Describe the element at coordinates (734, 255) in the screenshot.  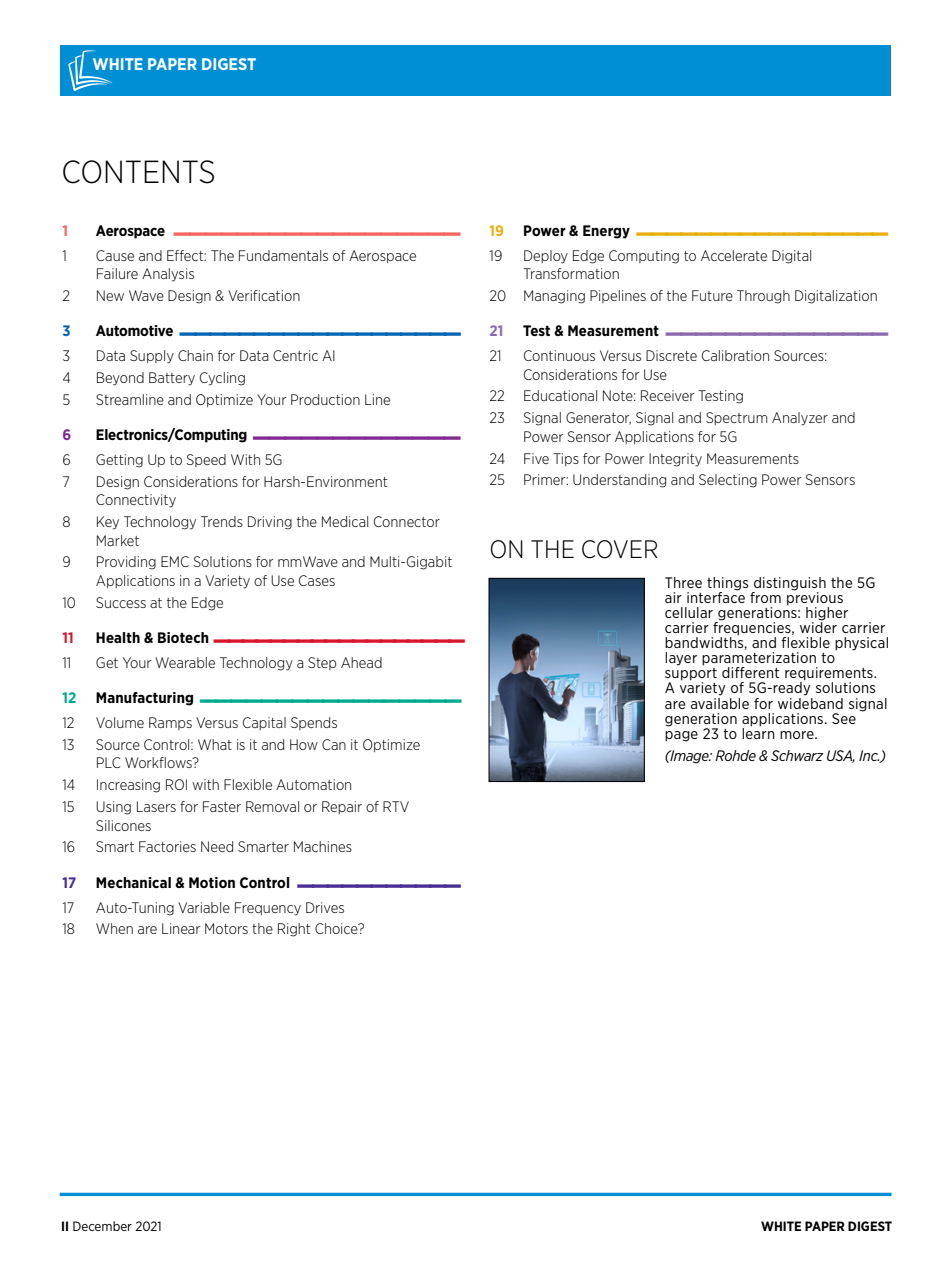
I see `Accelerate` at that location.
